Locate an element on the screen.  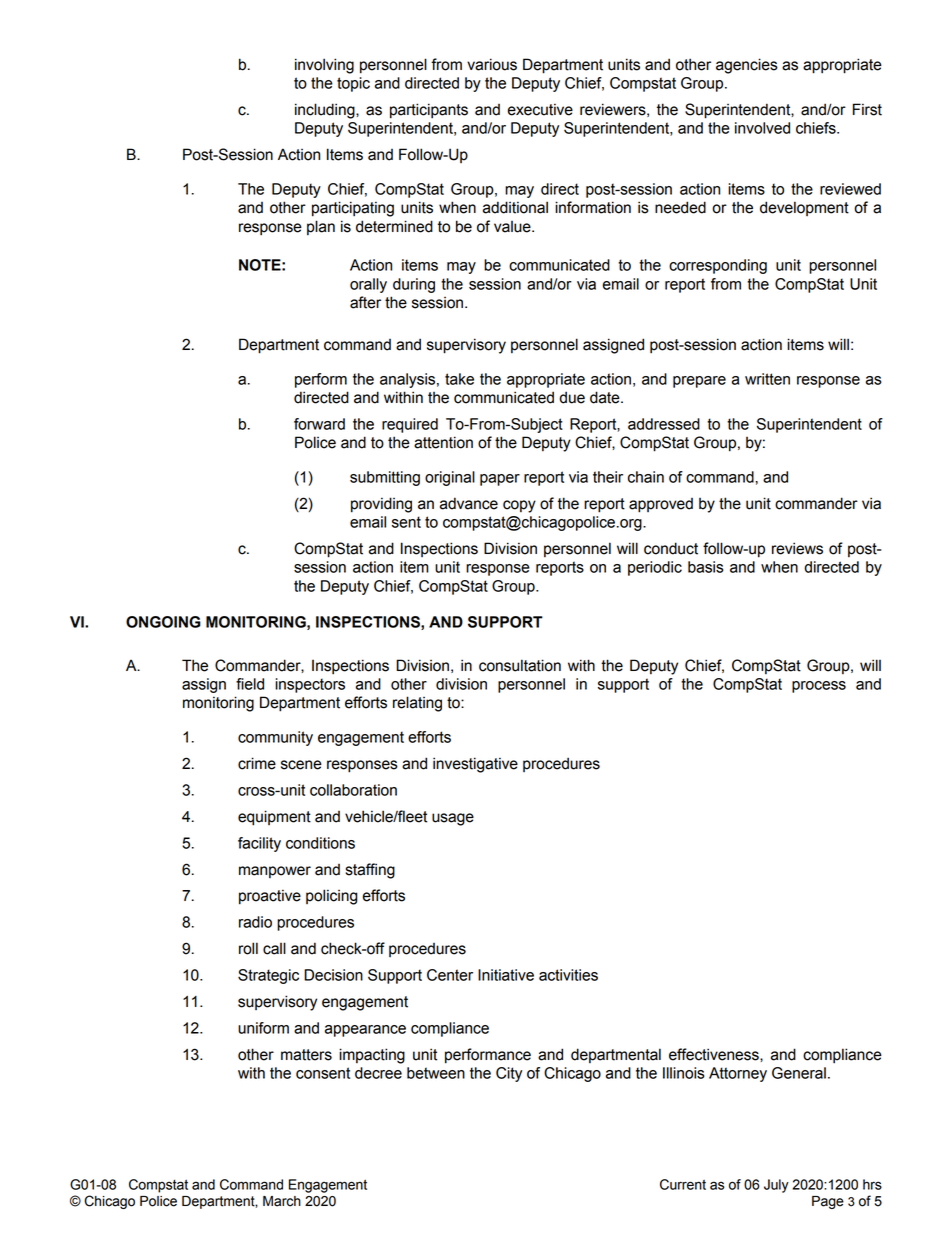
executive is located at coordinates (540, 109).
